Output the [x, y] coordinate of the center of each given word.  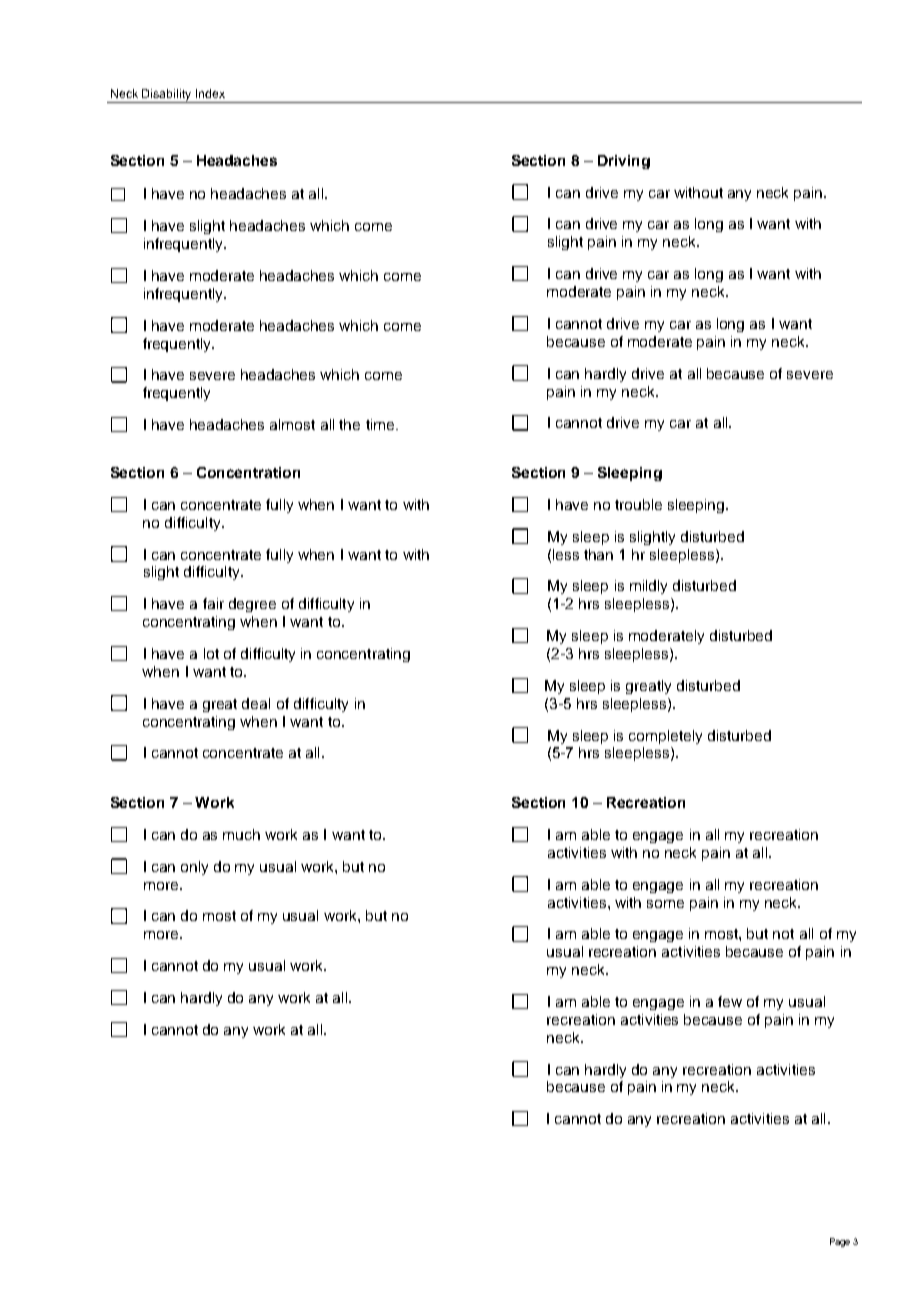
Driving [624, 162]
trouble [638, 504]
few [730, 1001]
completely [665, 737]
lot [211, 653]
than [598, 554]
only [194, 868]
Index [210, 93]
